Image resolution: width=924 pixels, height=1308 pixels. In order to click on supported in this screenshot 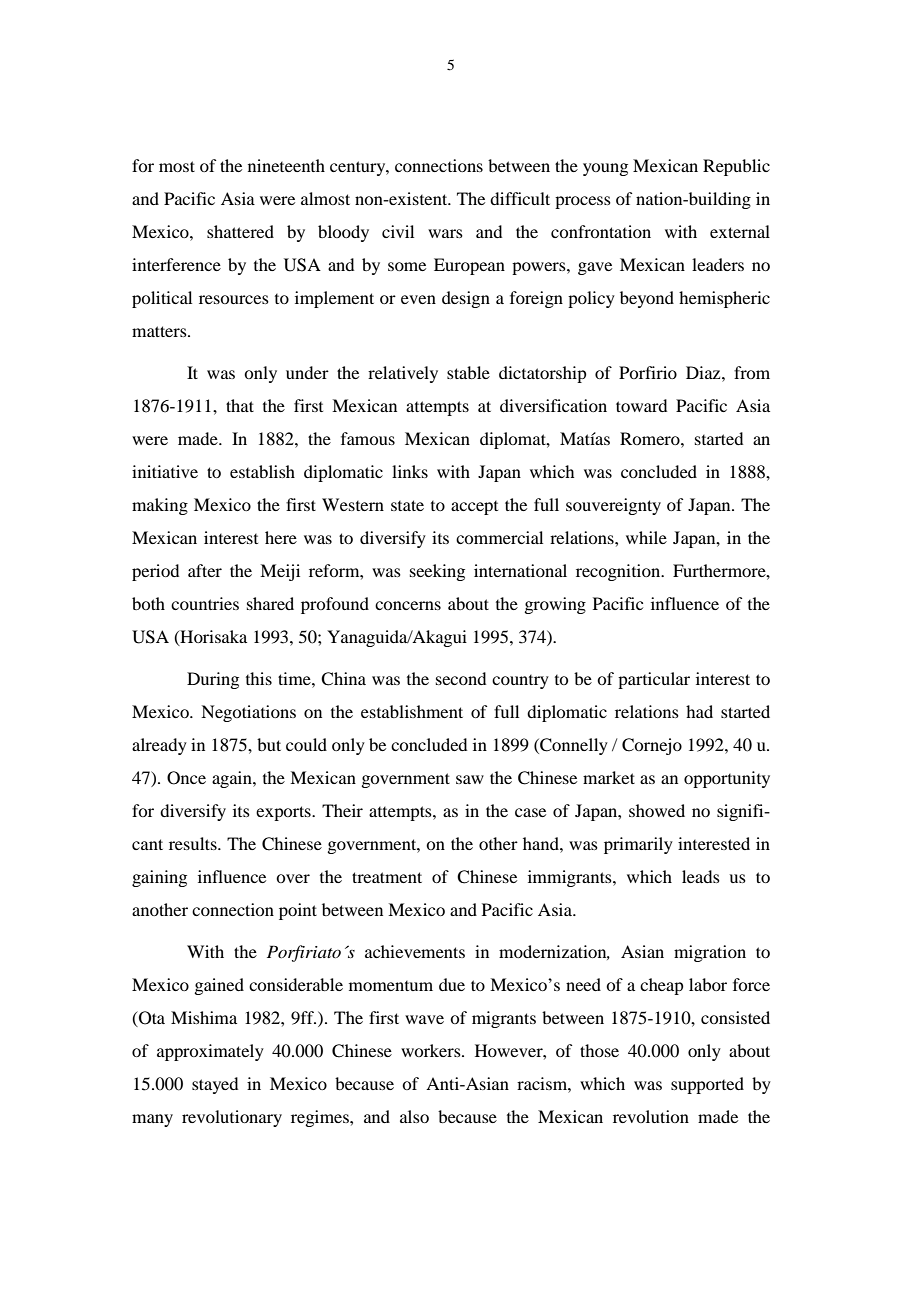, I will do `click(707, 1085)`.
